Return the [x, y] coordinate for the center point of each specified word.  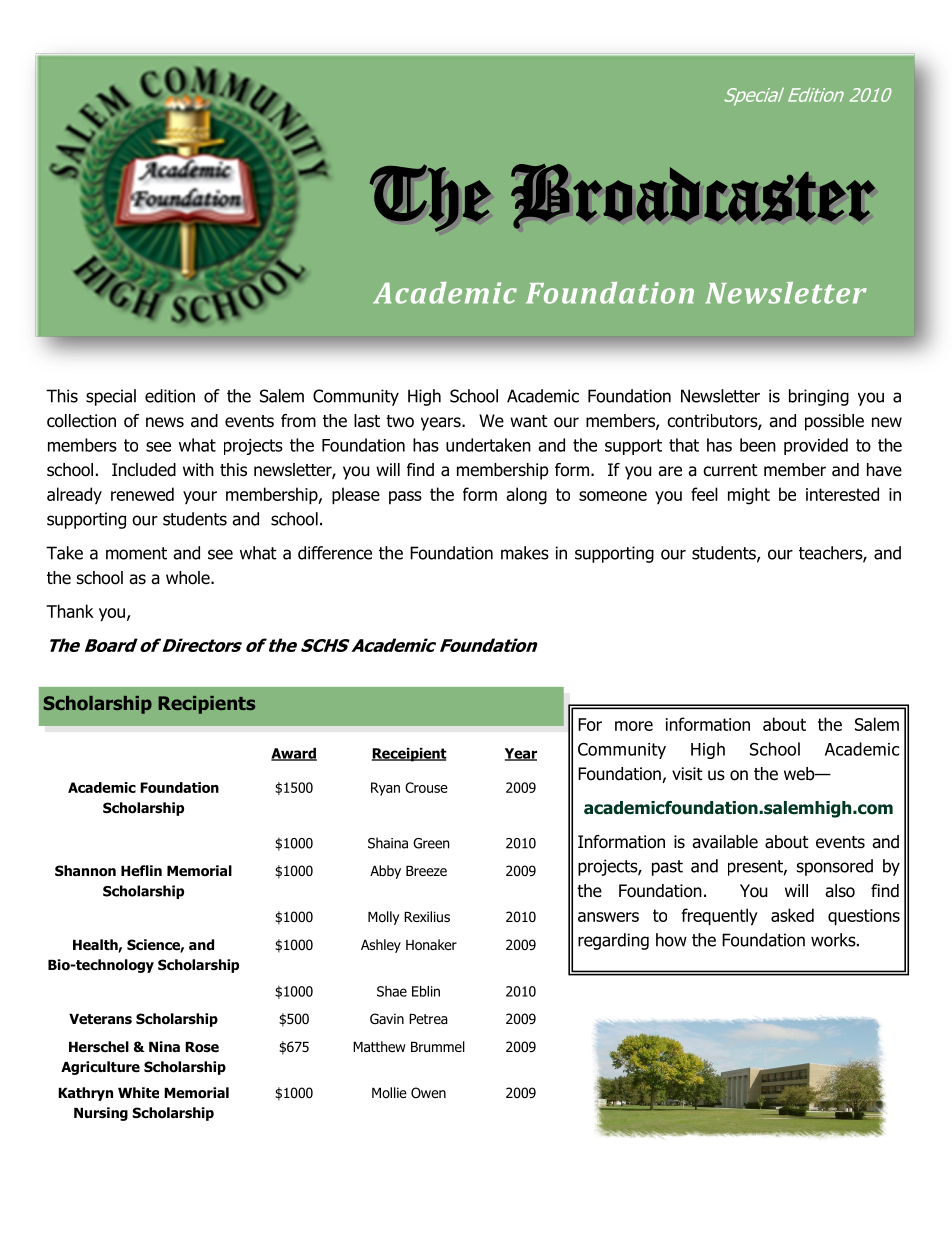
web [800, 774]
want [529, 421]
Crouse [426, 787]
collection [81, 421]
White [138, 1092]
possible [834, 422]
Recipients [206, 705]
